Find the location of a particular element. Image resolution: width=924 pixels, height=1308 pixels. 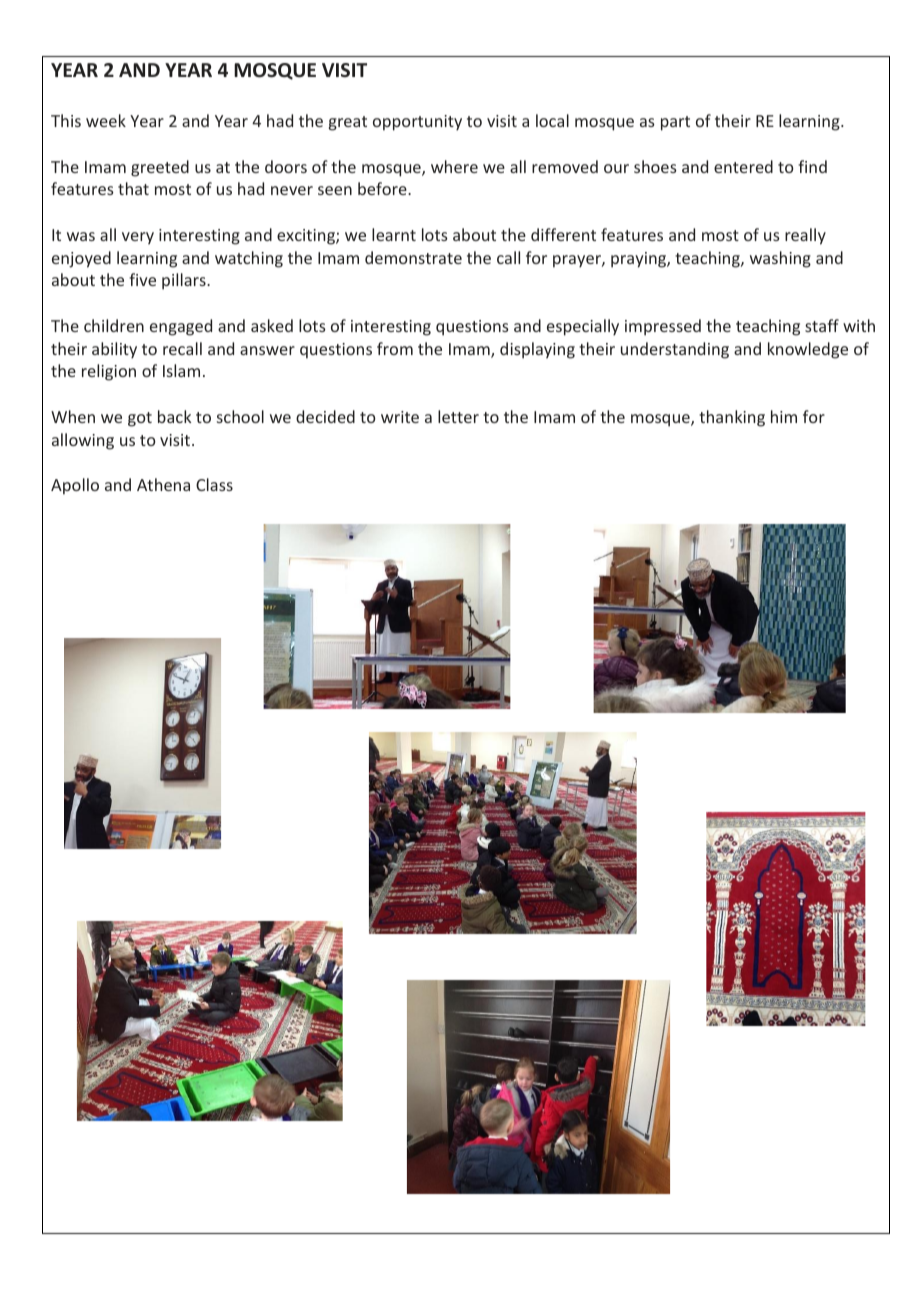

part is located at coordinates (675, 123).
